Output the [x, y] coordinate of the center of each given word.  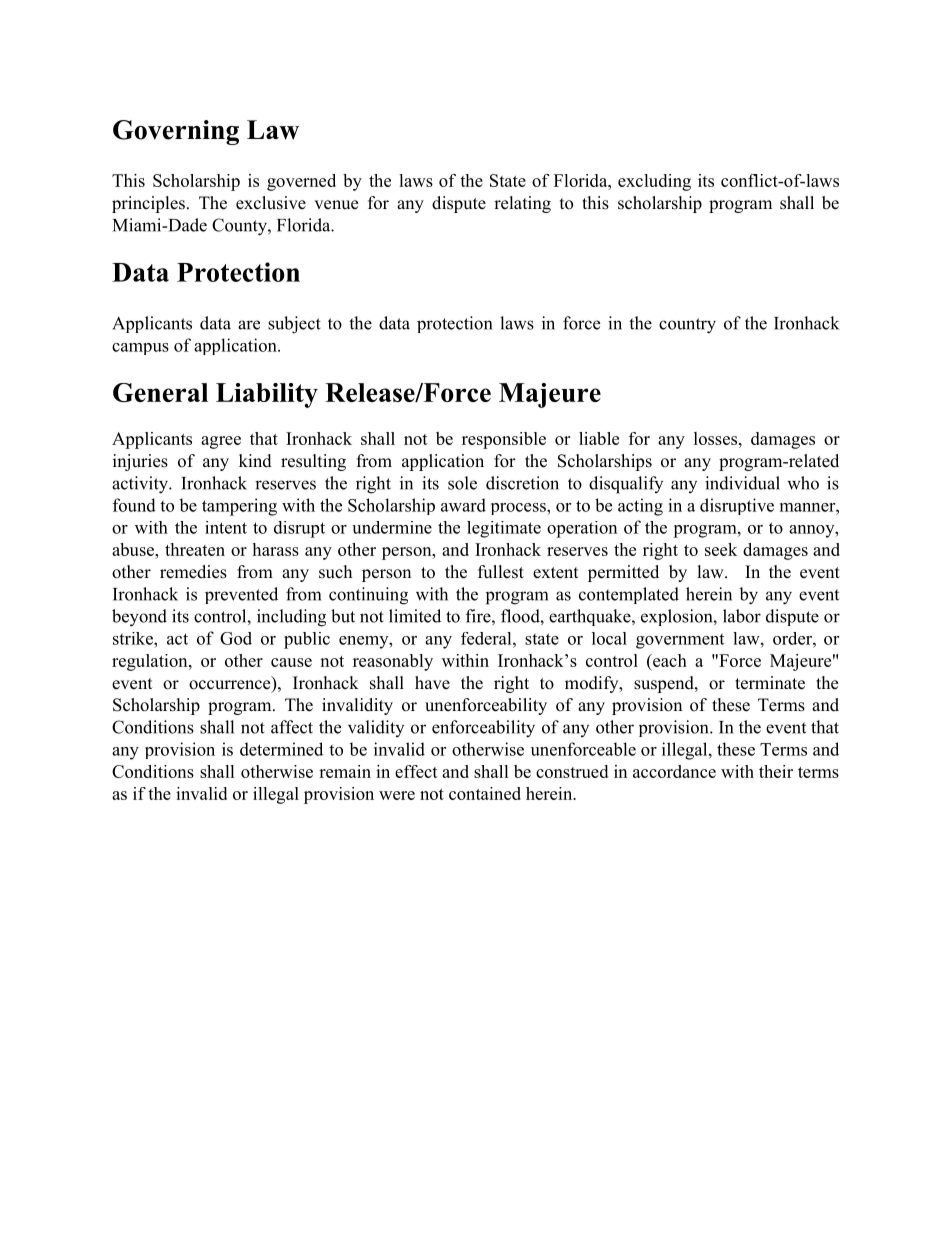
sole [462, 483]
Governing [176, 132]
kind [255, 461]
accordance [674, 771]
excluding [654, 182]
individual [742, 483]
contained [485, 793]
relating [522, 204]
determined [281, 749]
